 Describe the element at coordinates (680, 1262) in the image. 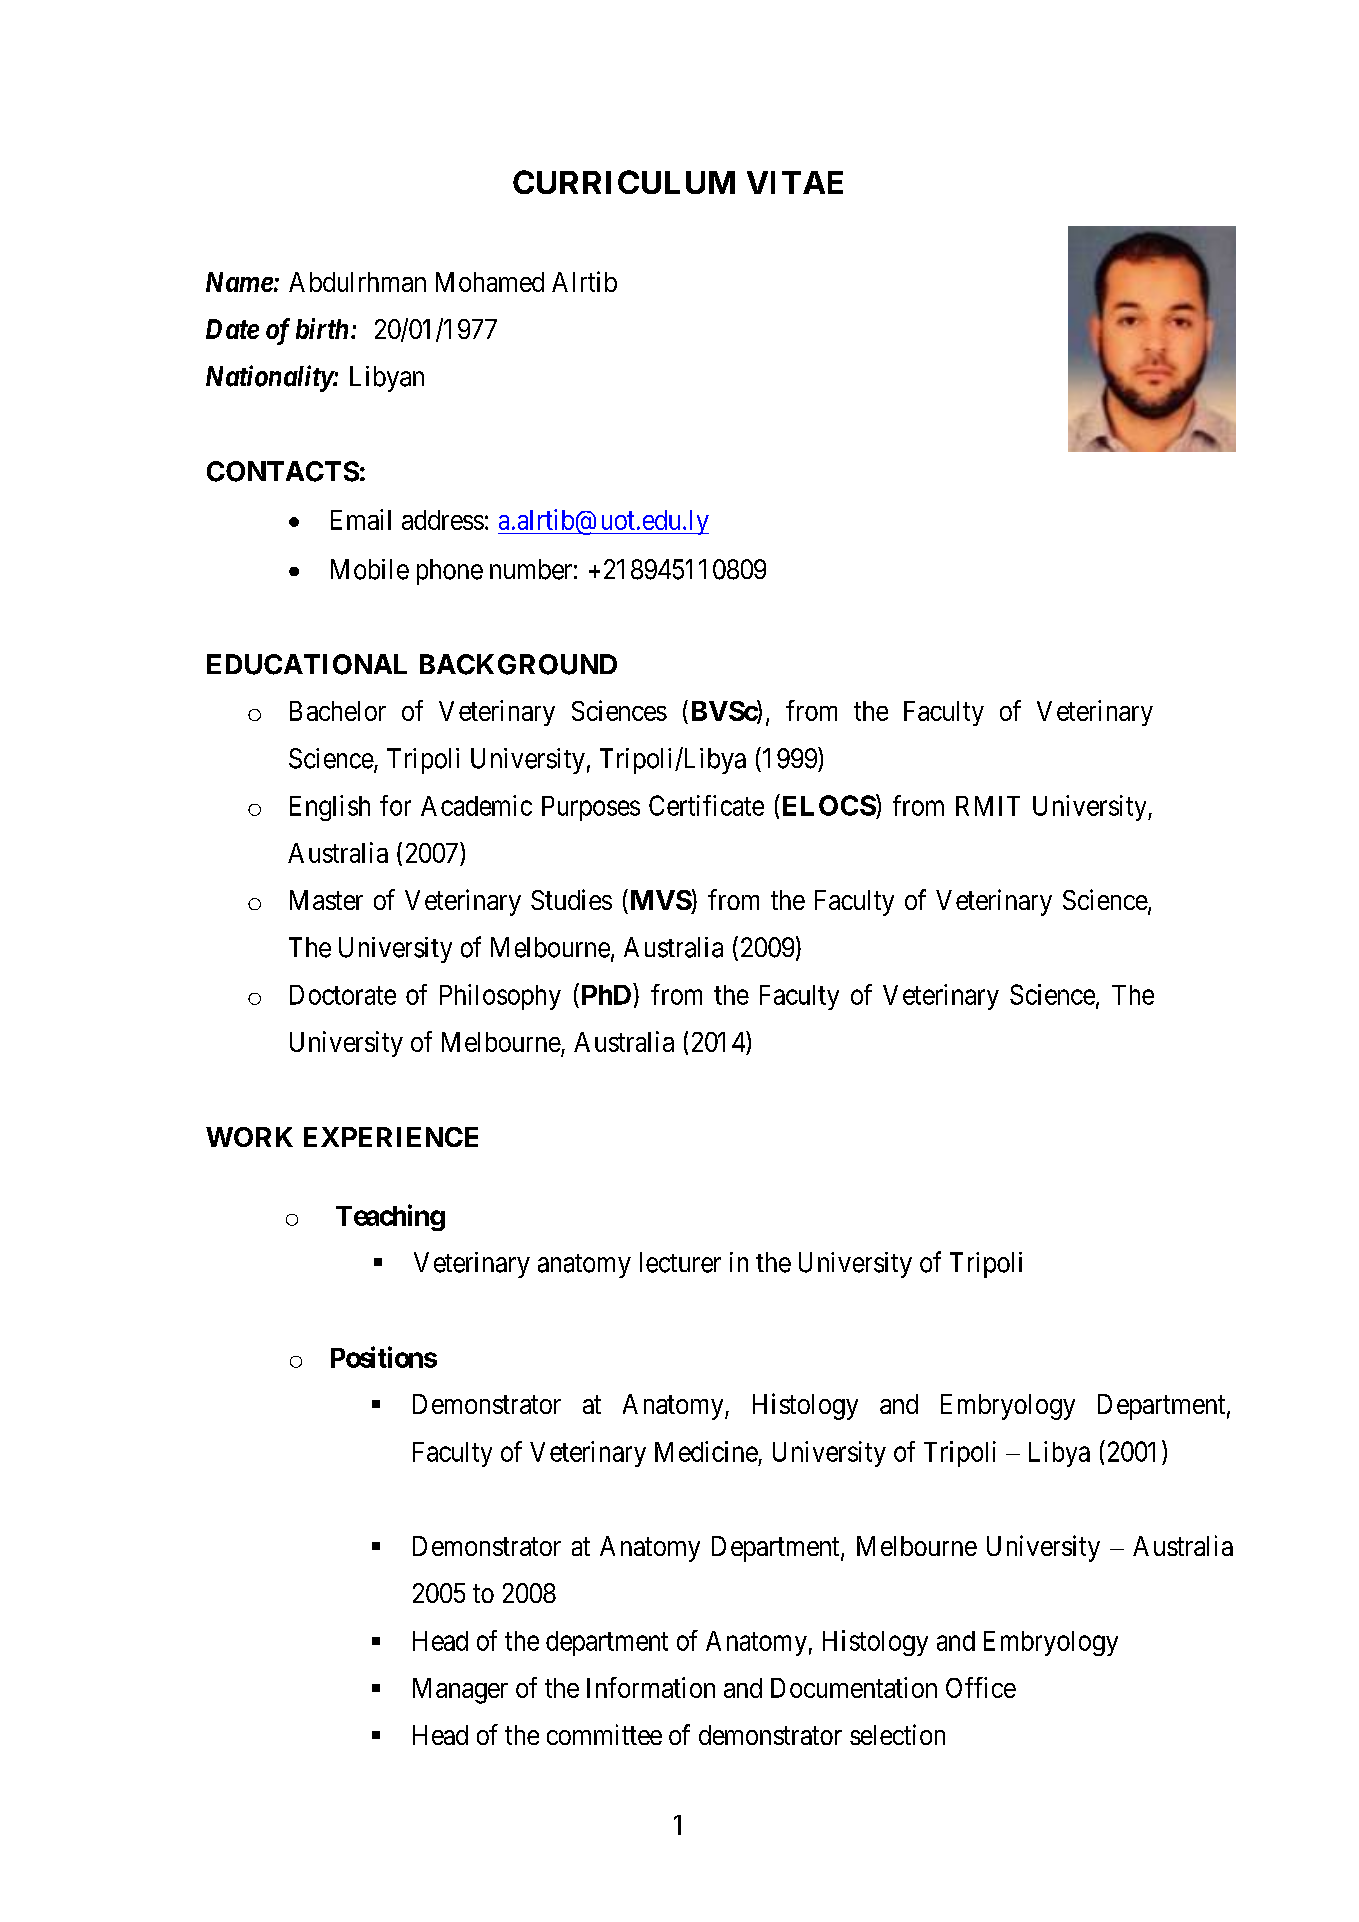

I see `lecturer` at that location.
